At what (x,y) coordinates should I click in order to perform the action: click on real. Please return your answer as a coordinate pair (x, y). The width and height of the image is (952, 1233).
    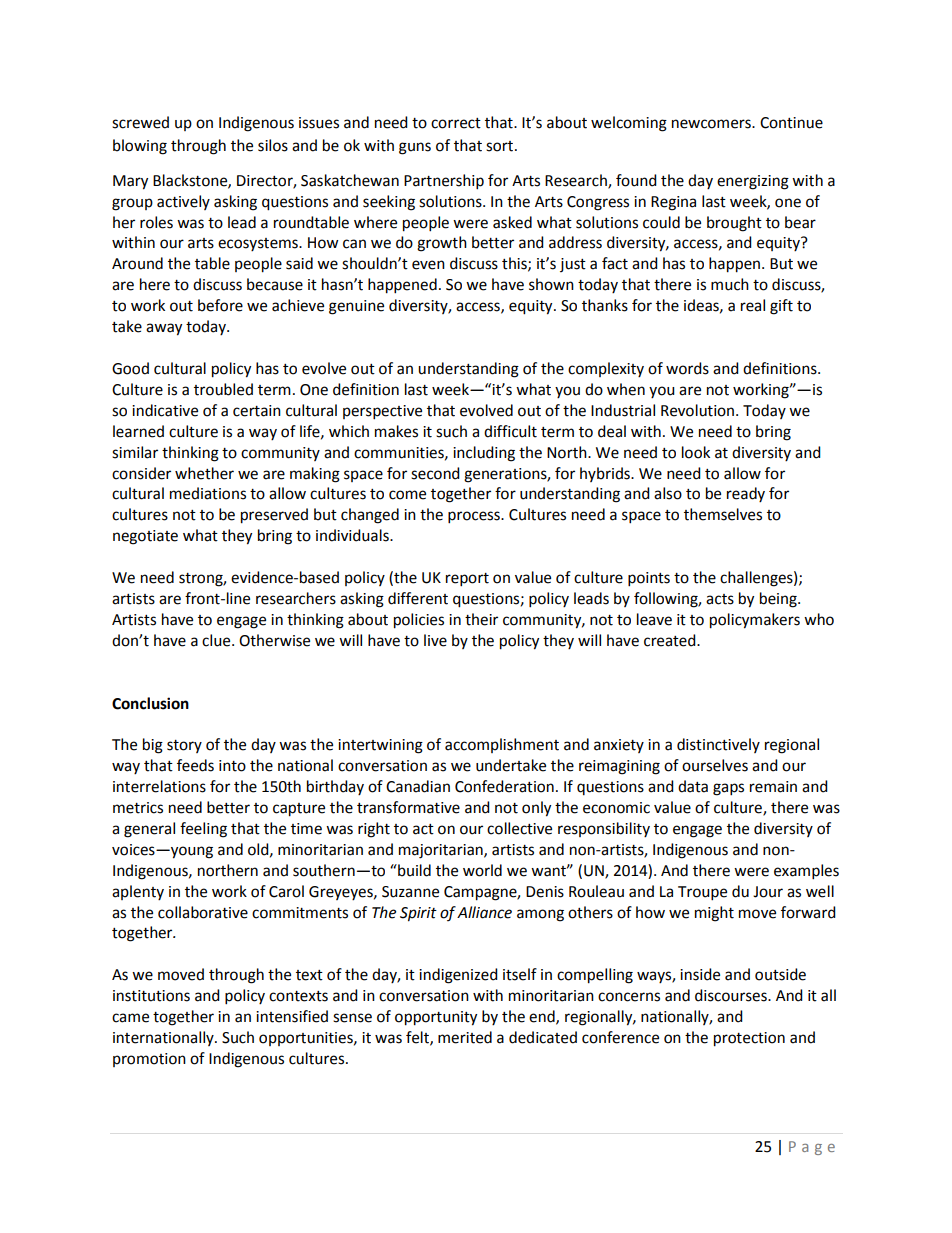
    Looking at the image, I should click on (753, 305).
